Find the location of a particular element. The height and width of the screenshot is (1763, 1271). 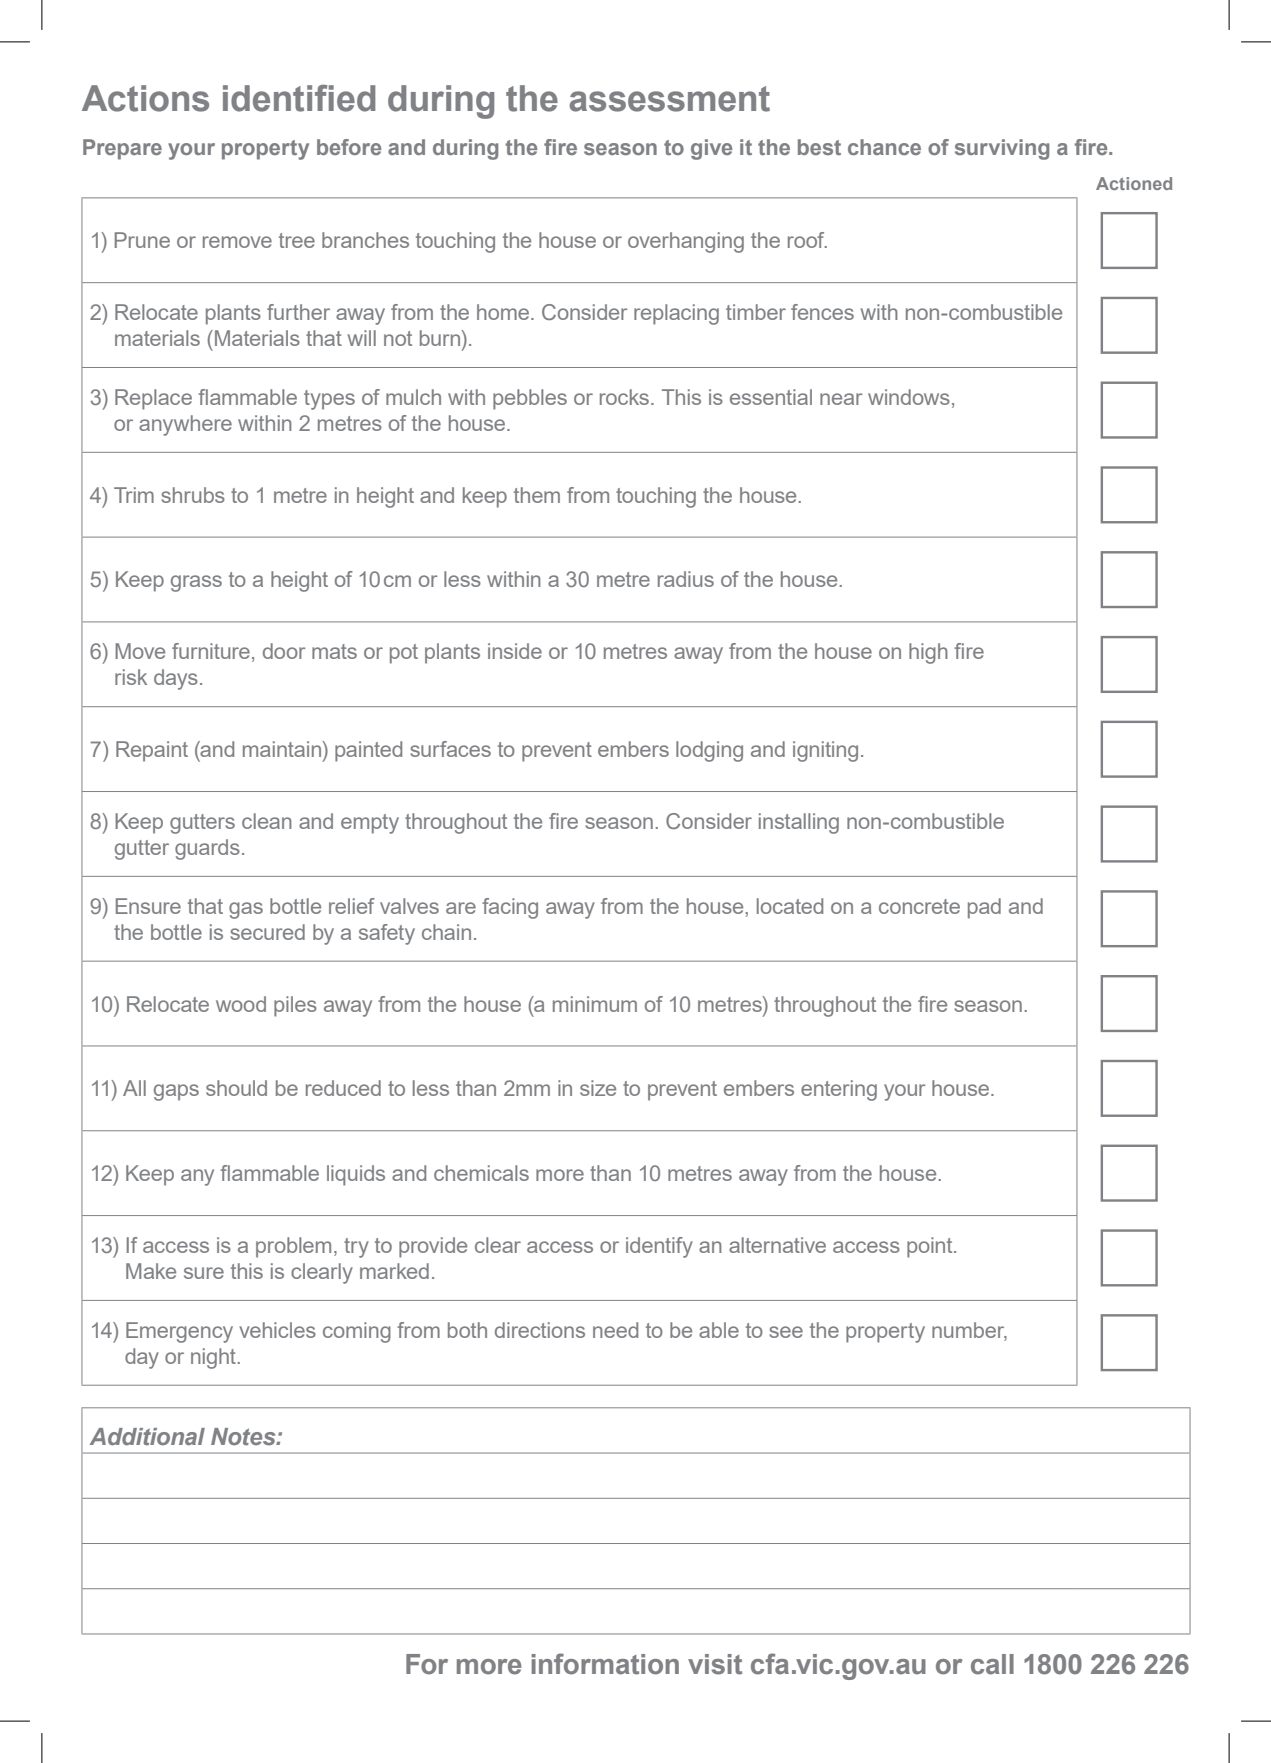

Notes is located at coordinates (244, 1436).
